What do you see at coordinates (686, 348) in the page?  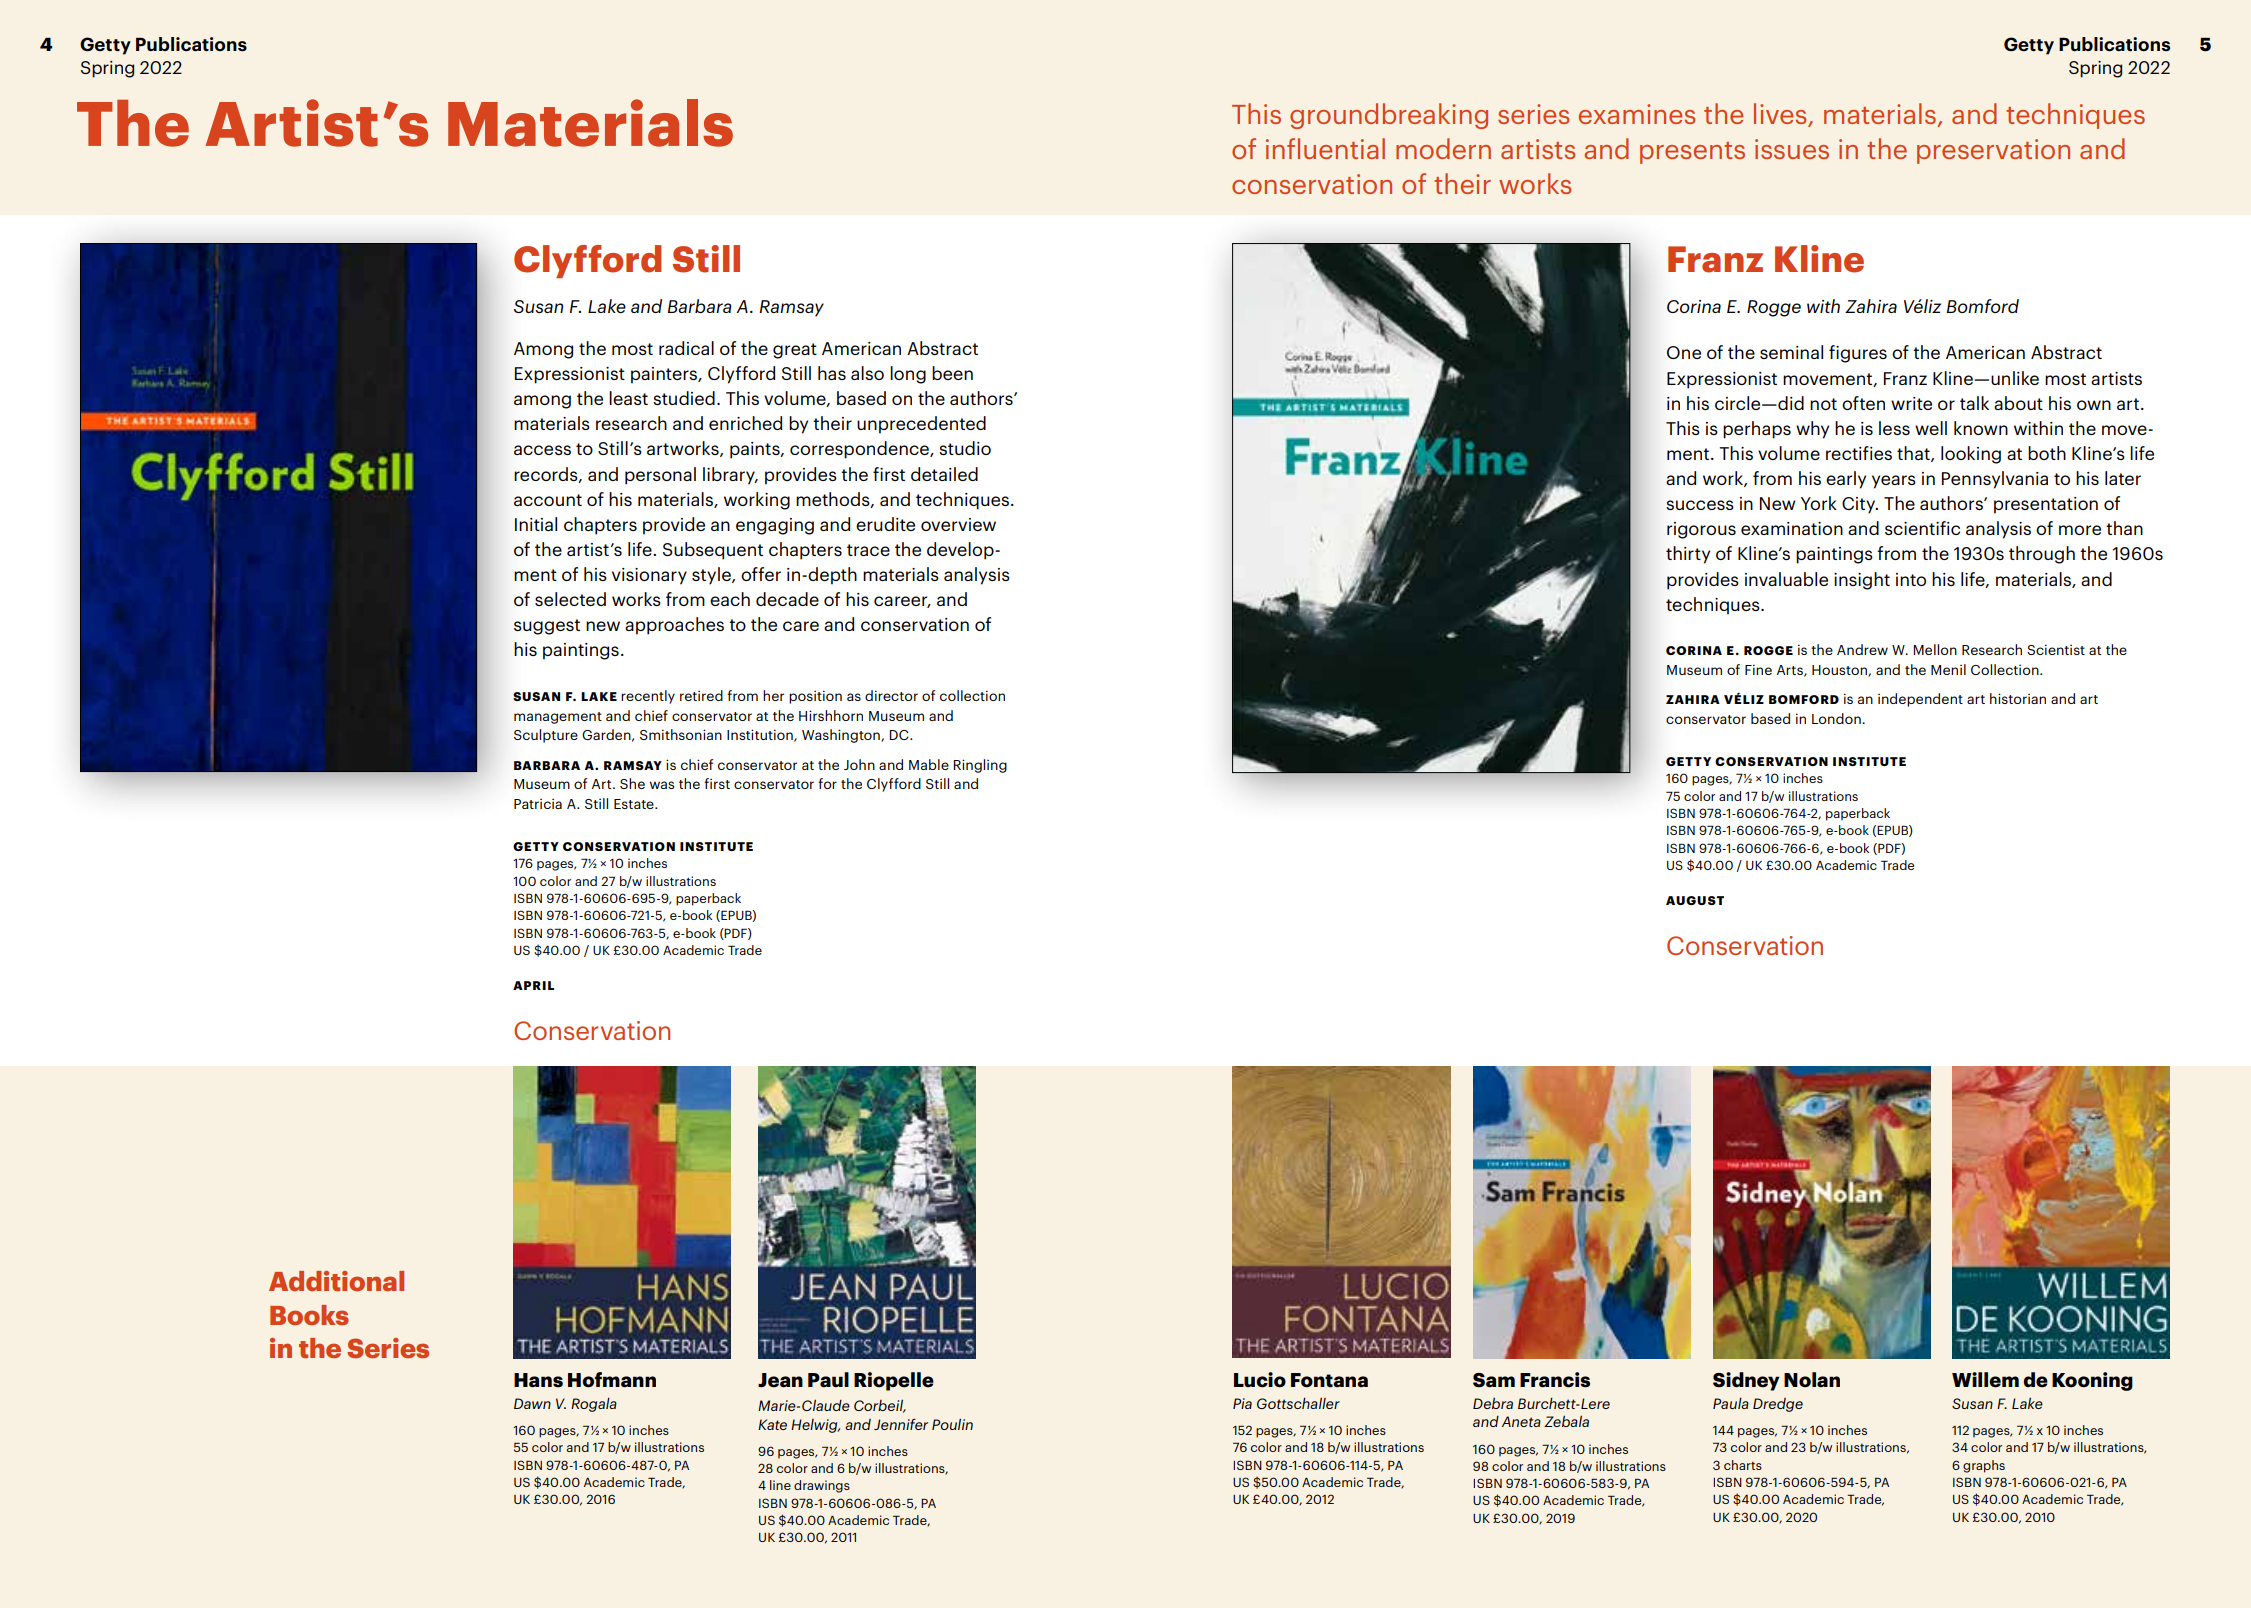 I see `radical` at bounding box center [686, 348].
